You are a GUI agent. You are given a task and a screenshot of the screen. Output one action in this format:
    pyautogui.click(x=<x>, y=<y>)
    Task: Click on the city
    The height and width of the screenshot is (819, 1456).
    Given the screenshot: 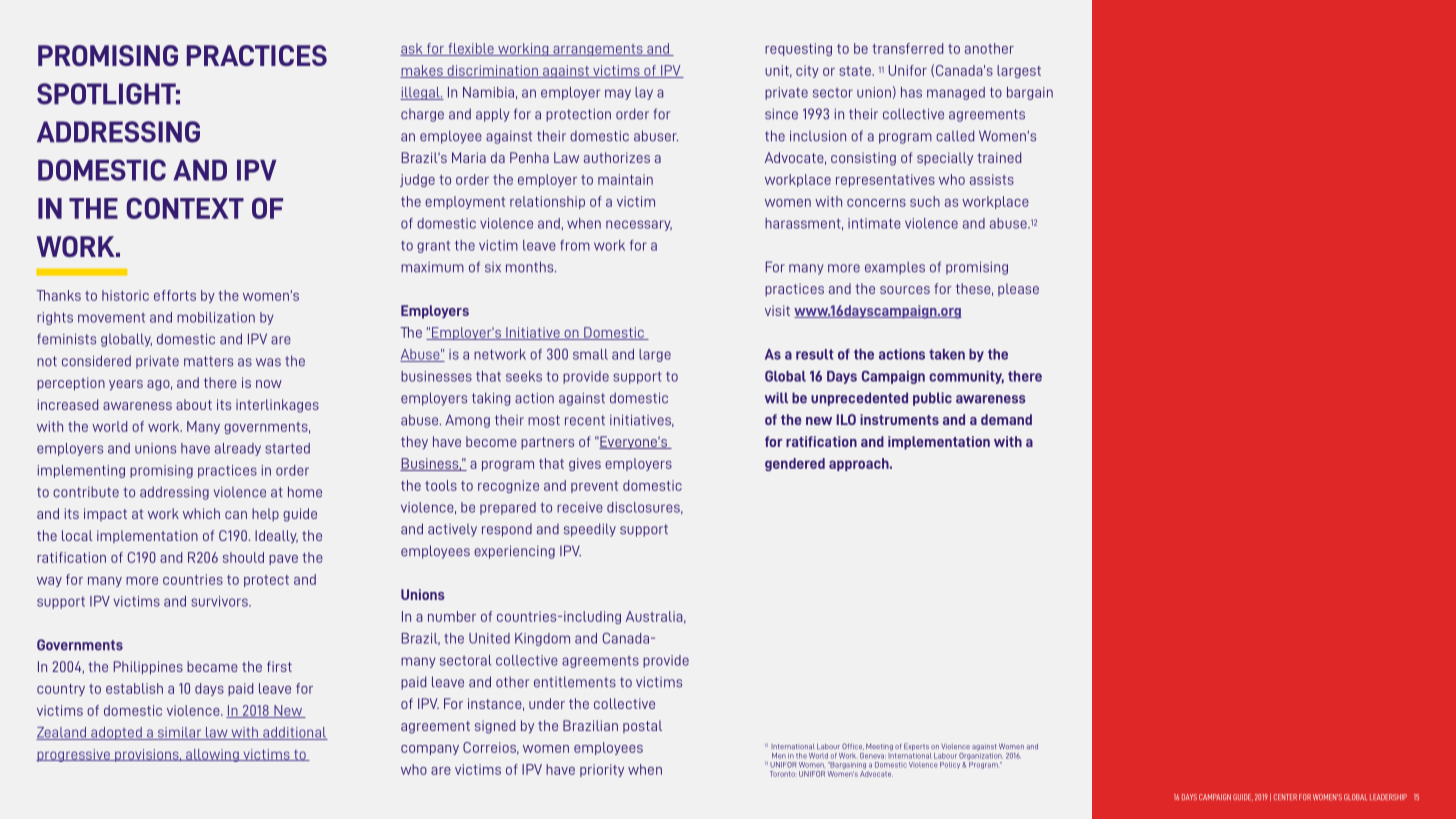 What is the action you would take?
    pyautogui.click(x=807, y=71)
